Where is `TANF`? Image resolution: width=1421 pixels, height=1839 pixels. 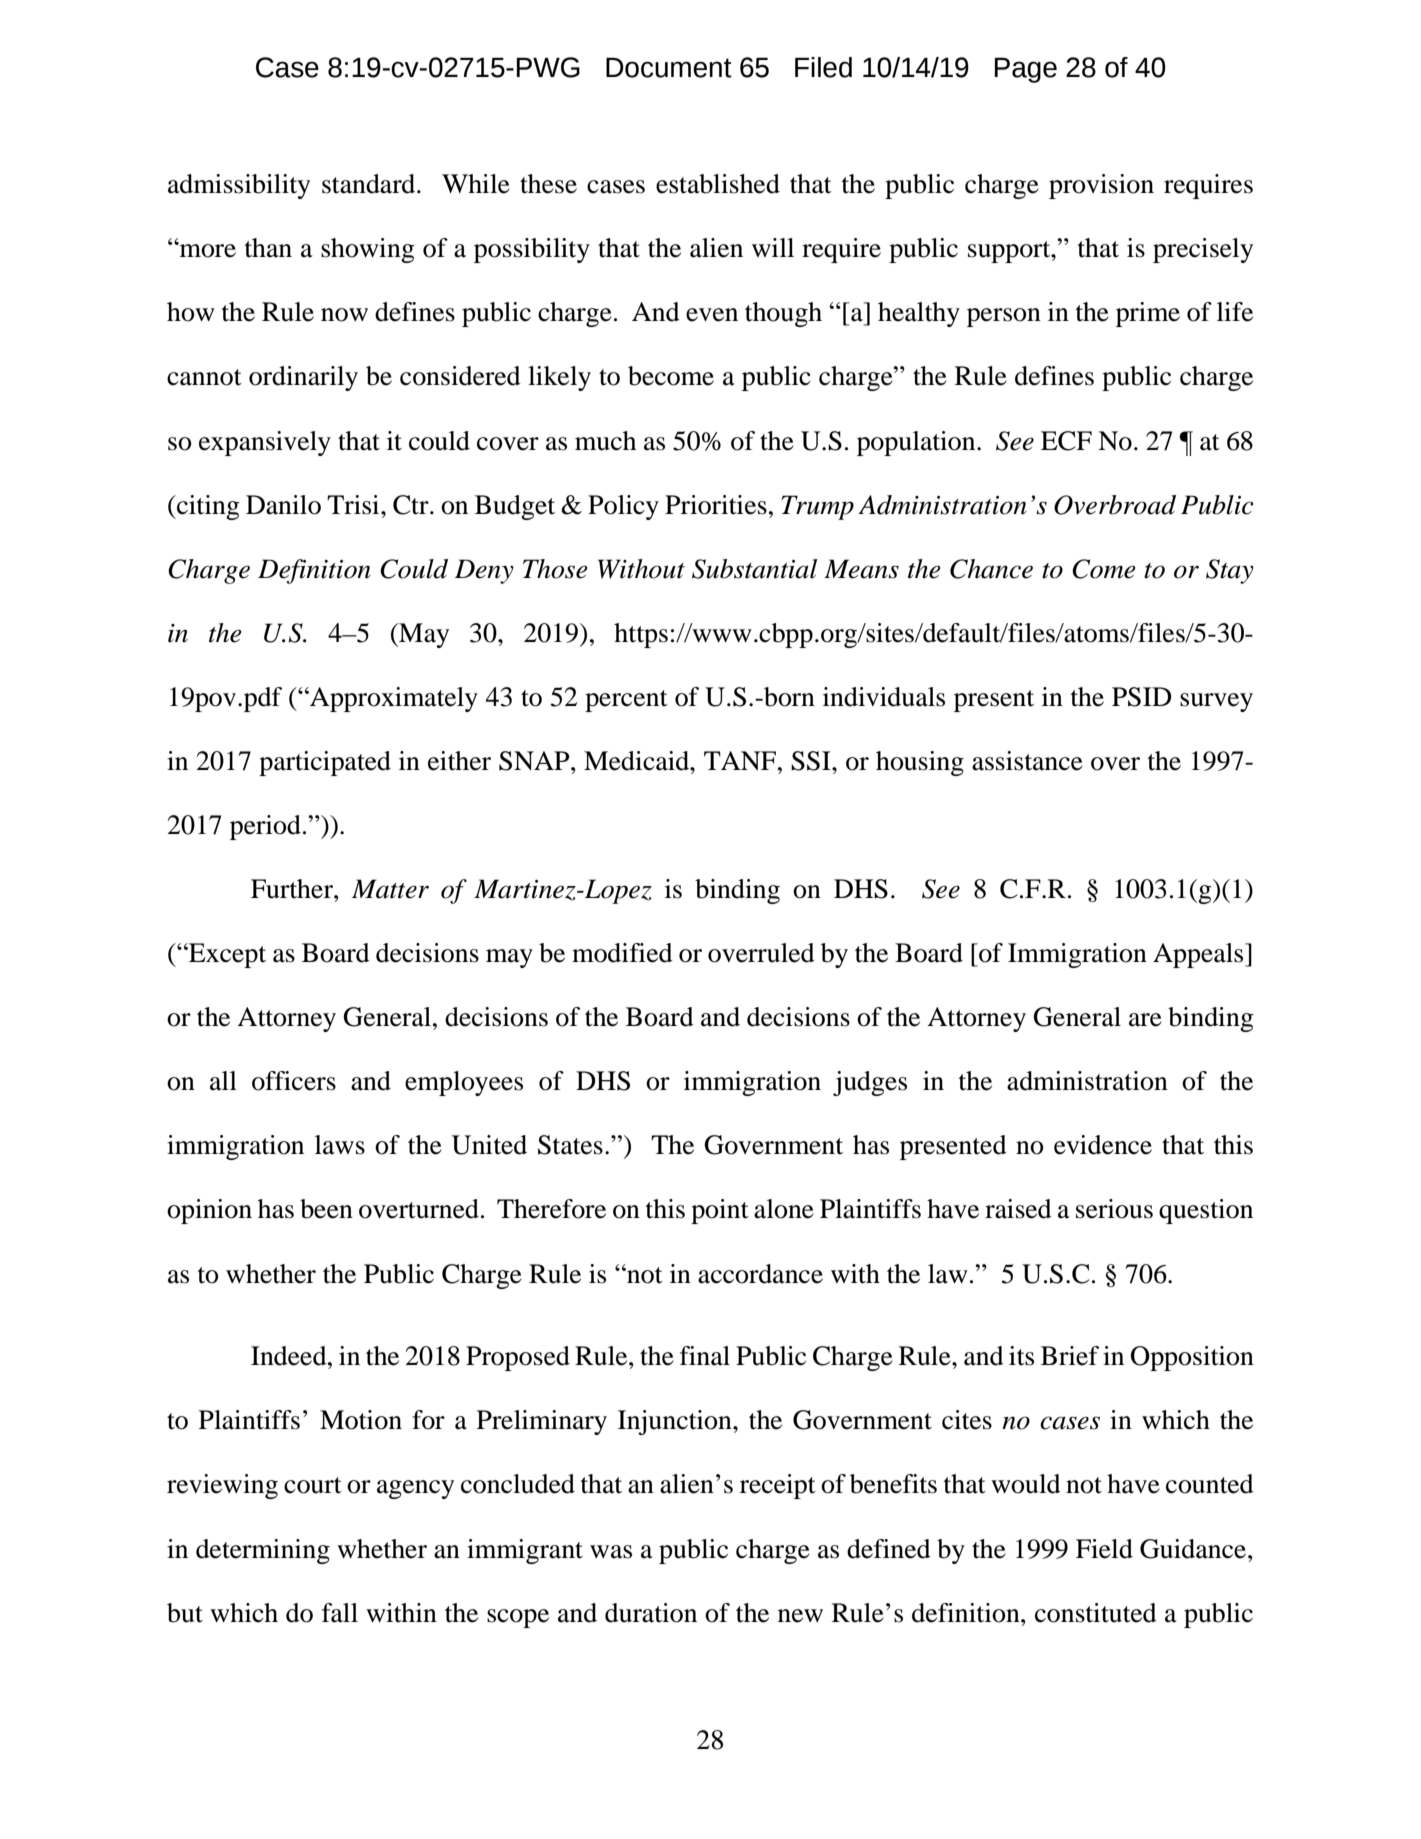
TANF is located at coordinates (741, 760).
